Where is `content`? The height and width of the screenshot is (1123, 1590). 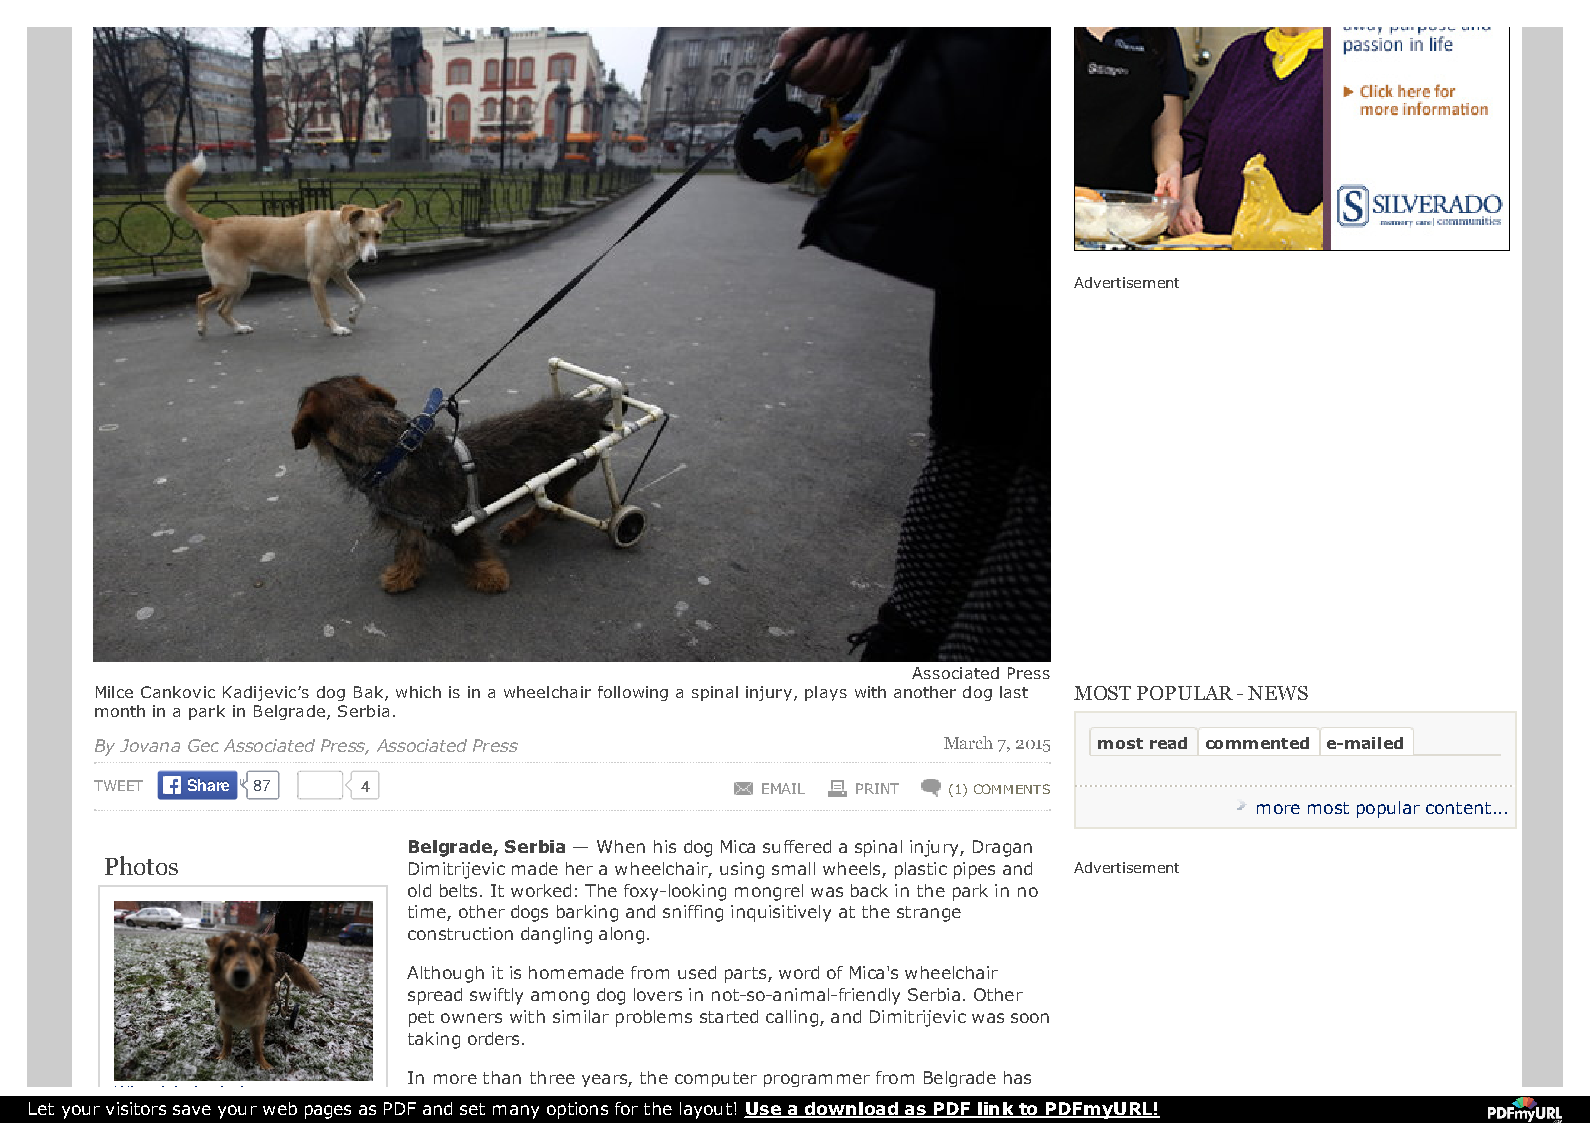
content is located at coordinates (1458, 808).
